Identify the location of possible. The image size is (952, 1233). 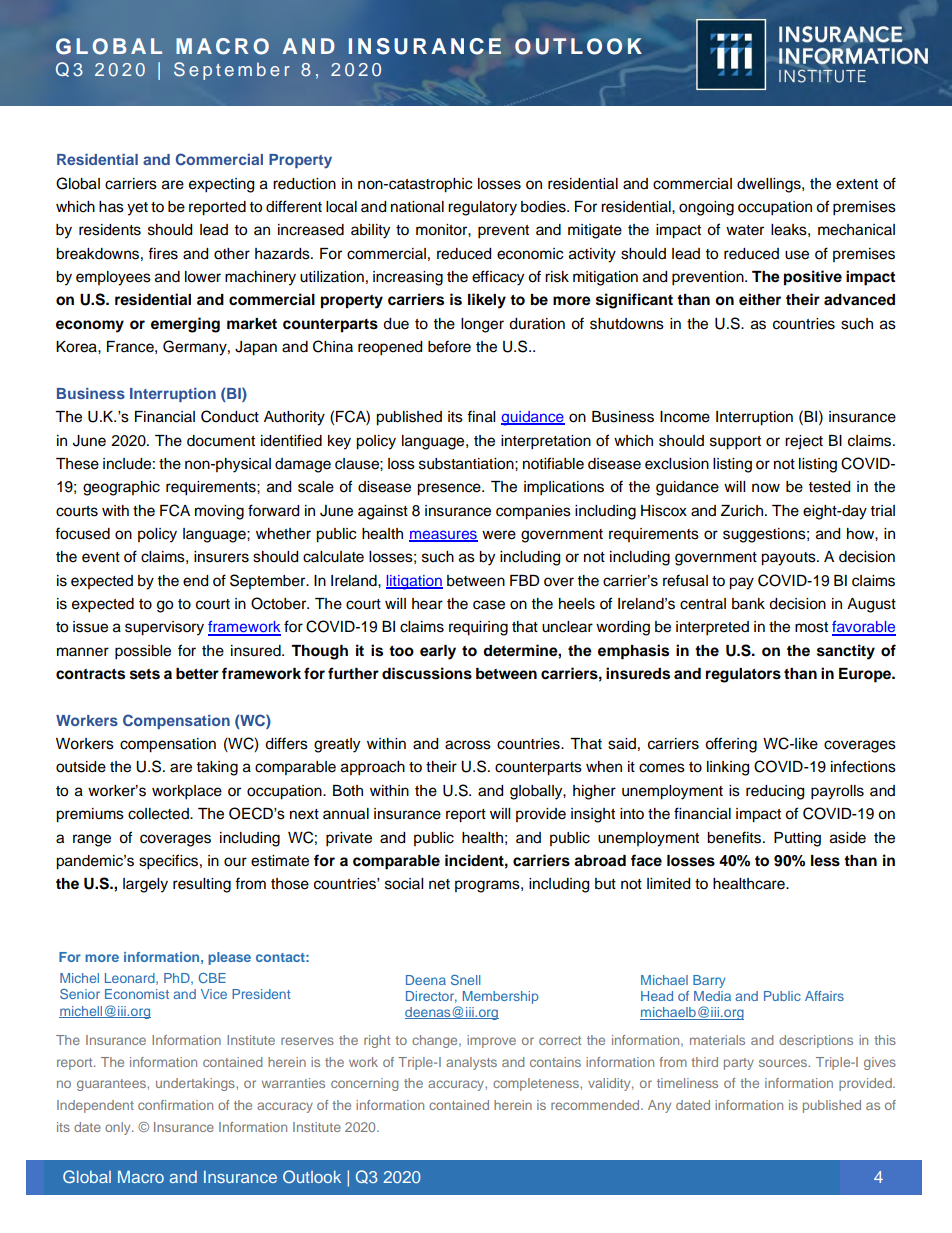
(143, 652).
